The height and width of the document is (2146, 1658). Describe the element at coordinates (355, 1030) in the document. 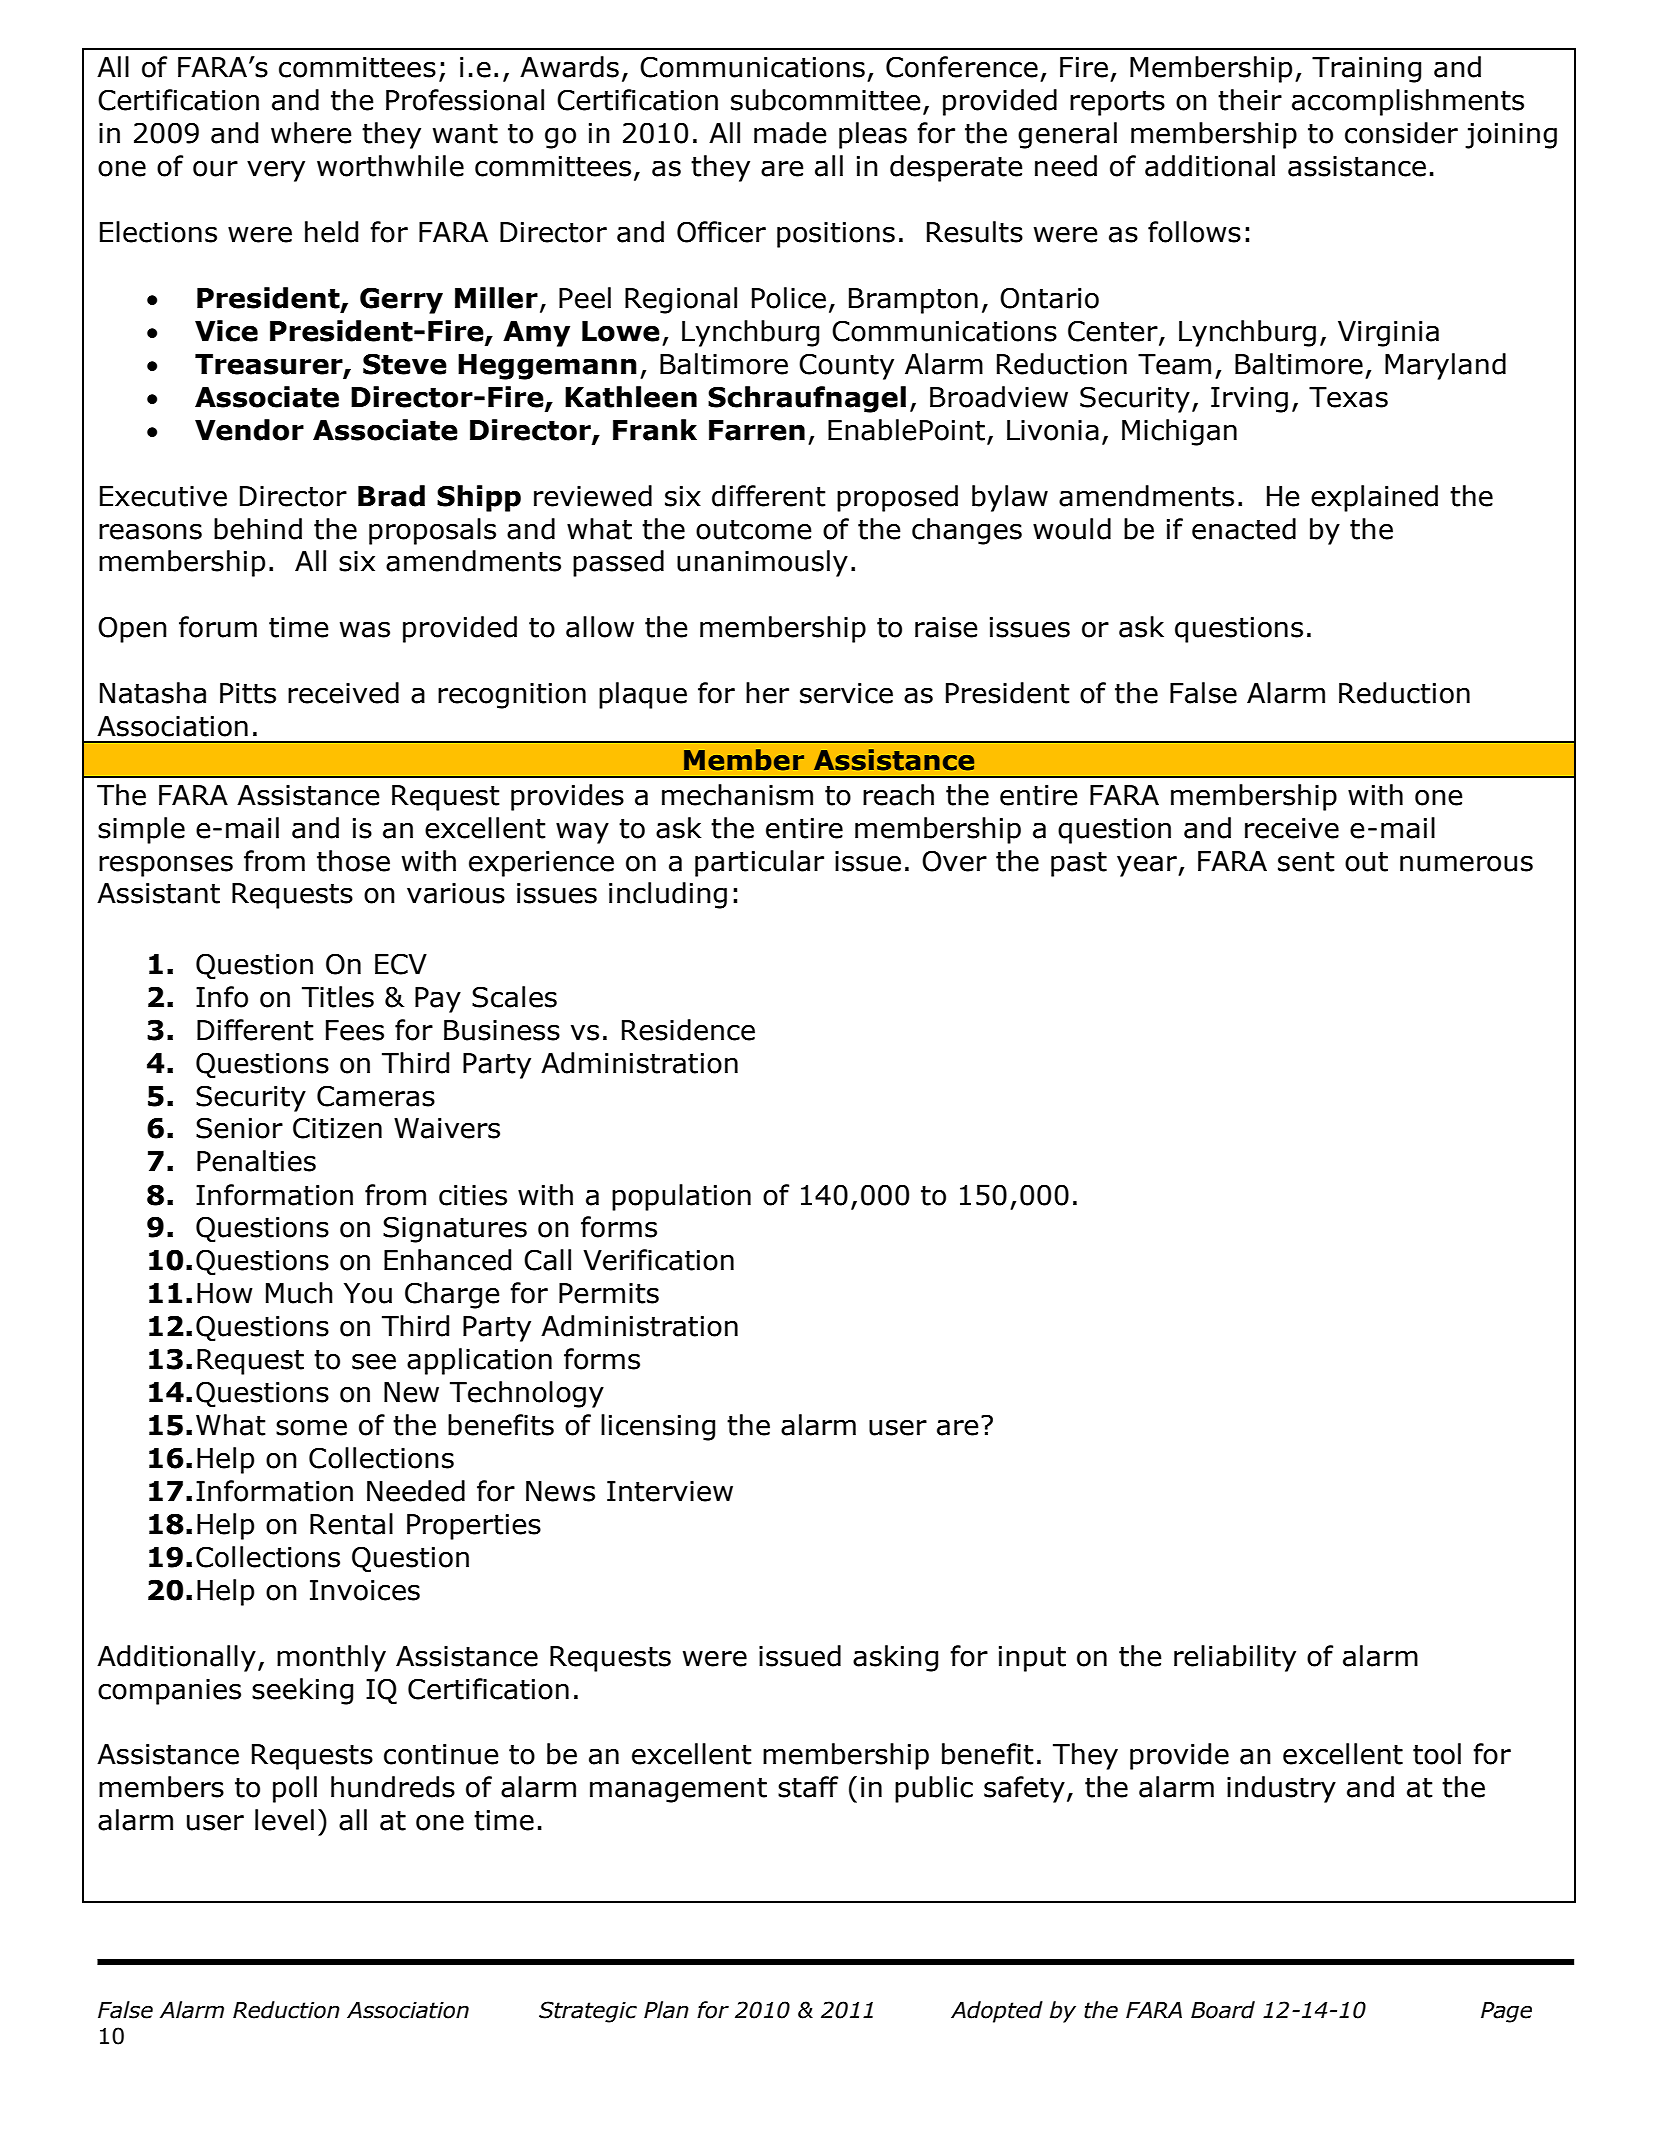

I see `Fees` at that location.
